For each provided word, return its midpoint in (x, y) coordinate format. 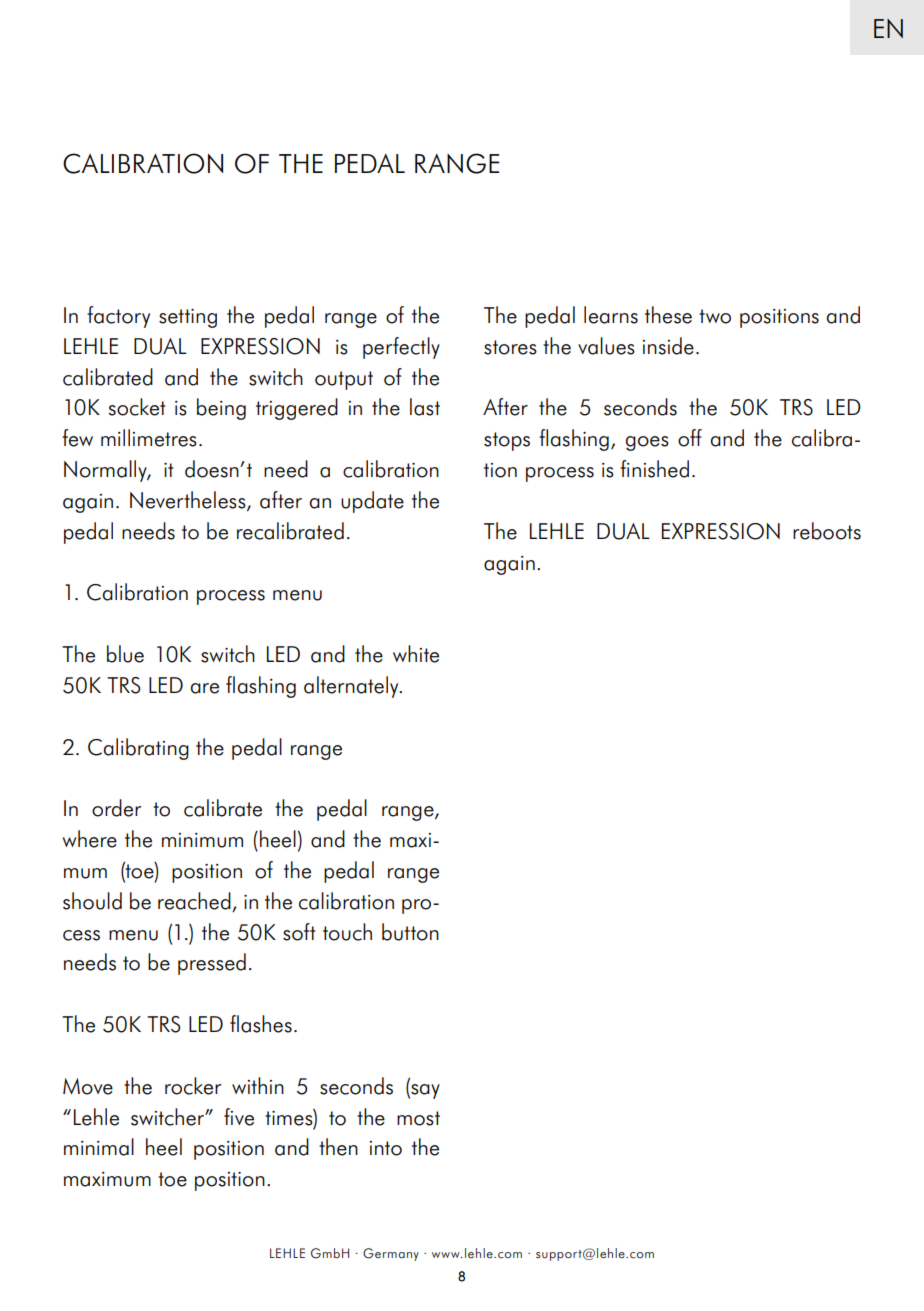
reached (195, 902)
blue (125, 654)
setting (188, 318)
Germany (391, 1254)
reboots (827, 531)
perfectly (401, 348)
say (424, 1091)
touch (347, 932)
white (416, 654)
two (715, 316)
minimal (99, 1147)
